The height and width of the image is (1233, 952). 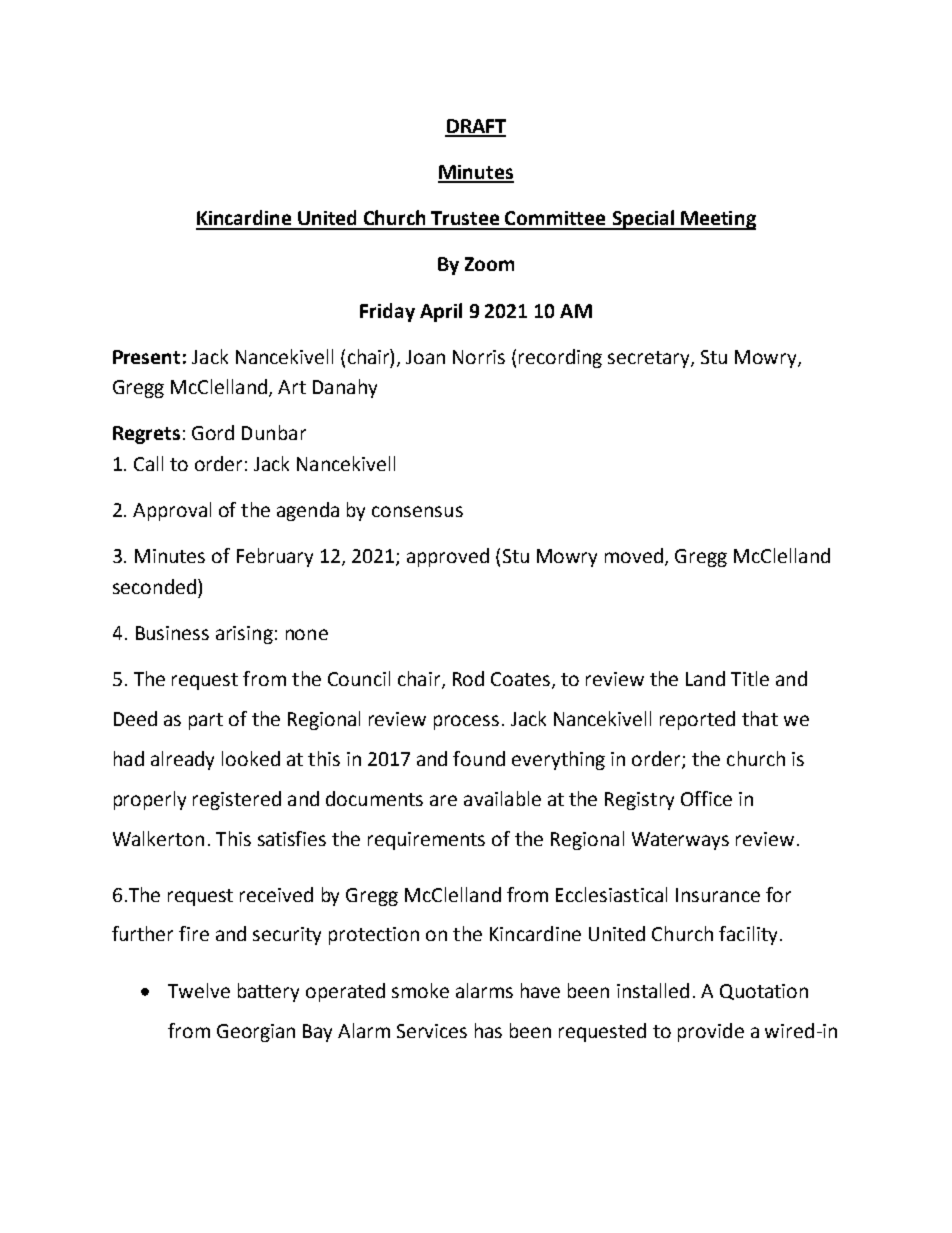 I want to click on provide, so click(x=711, y=1032).
